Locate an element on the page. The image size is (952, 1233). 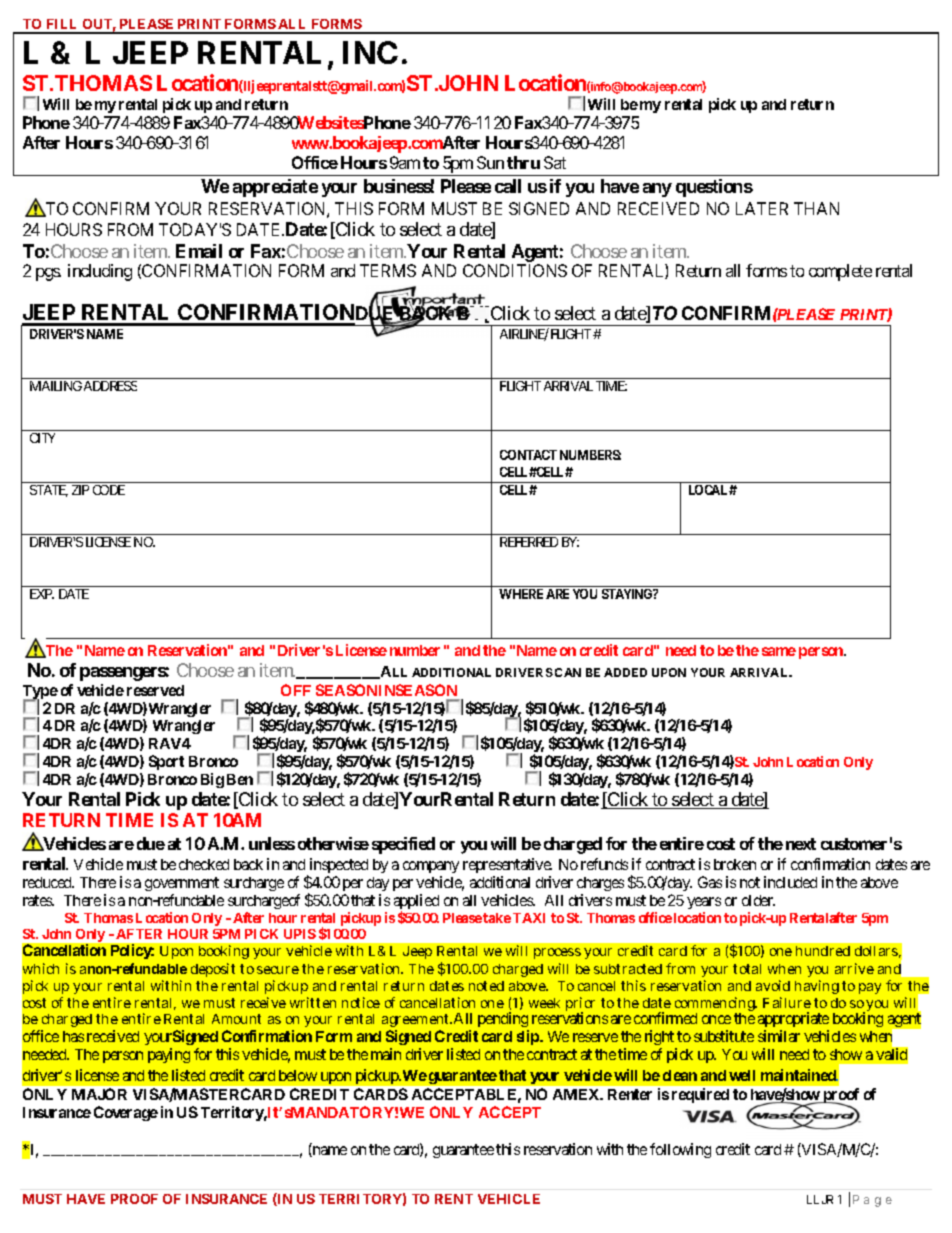
LATER is located at coordinates (762, 208).
